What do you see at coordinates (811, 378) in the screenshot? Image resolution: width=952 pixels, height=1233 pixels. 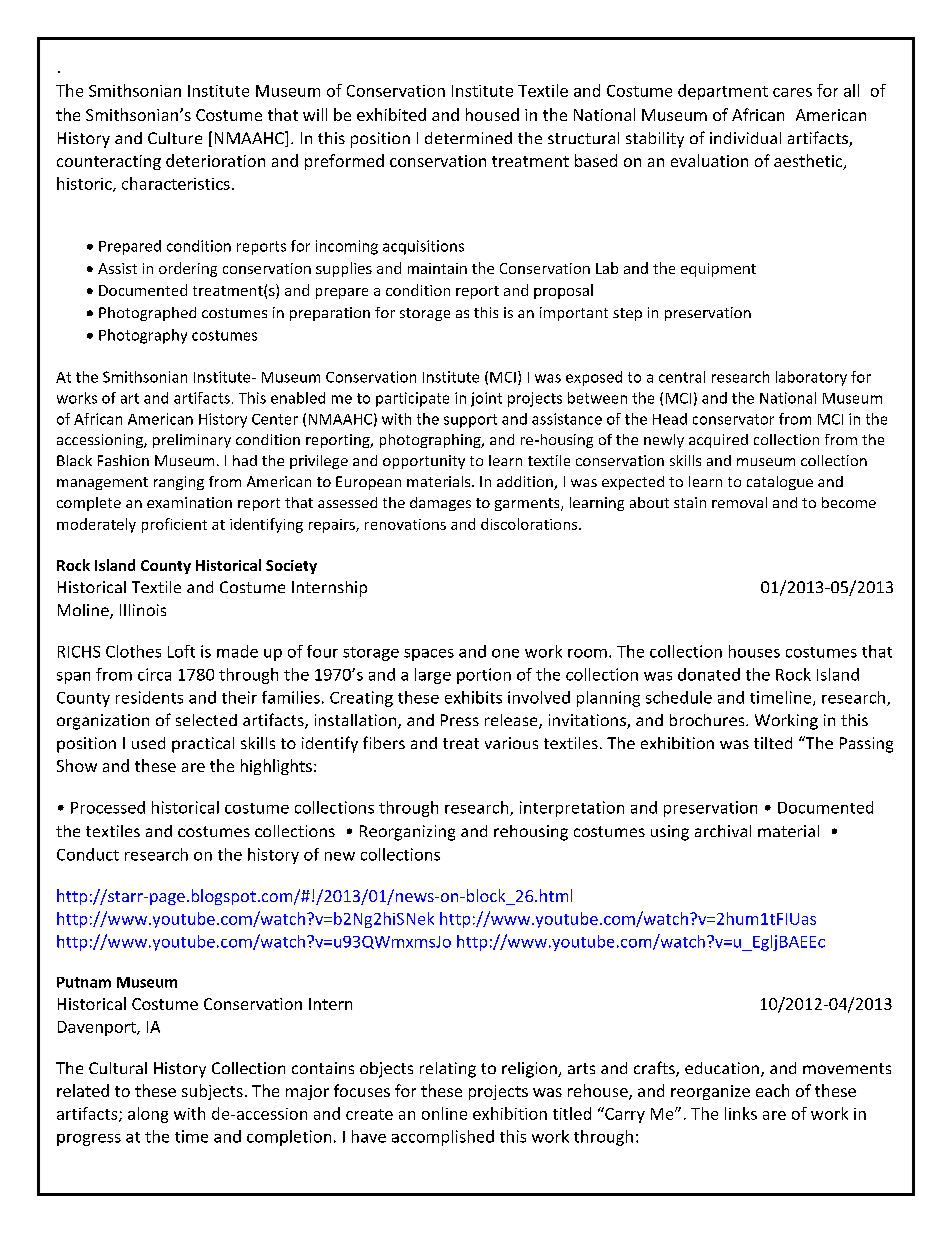 I see `laboratory` at bounding box center [811, 378].
